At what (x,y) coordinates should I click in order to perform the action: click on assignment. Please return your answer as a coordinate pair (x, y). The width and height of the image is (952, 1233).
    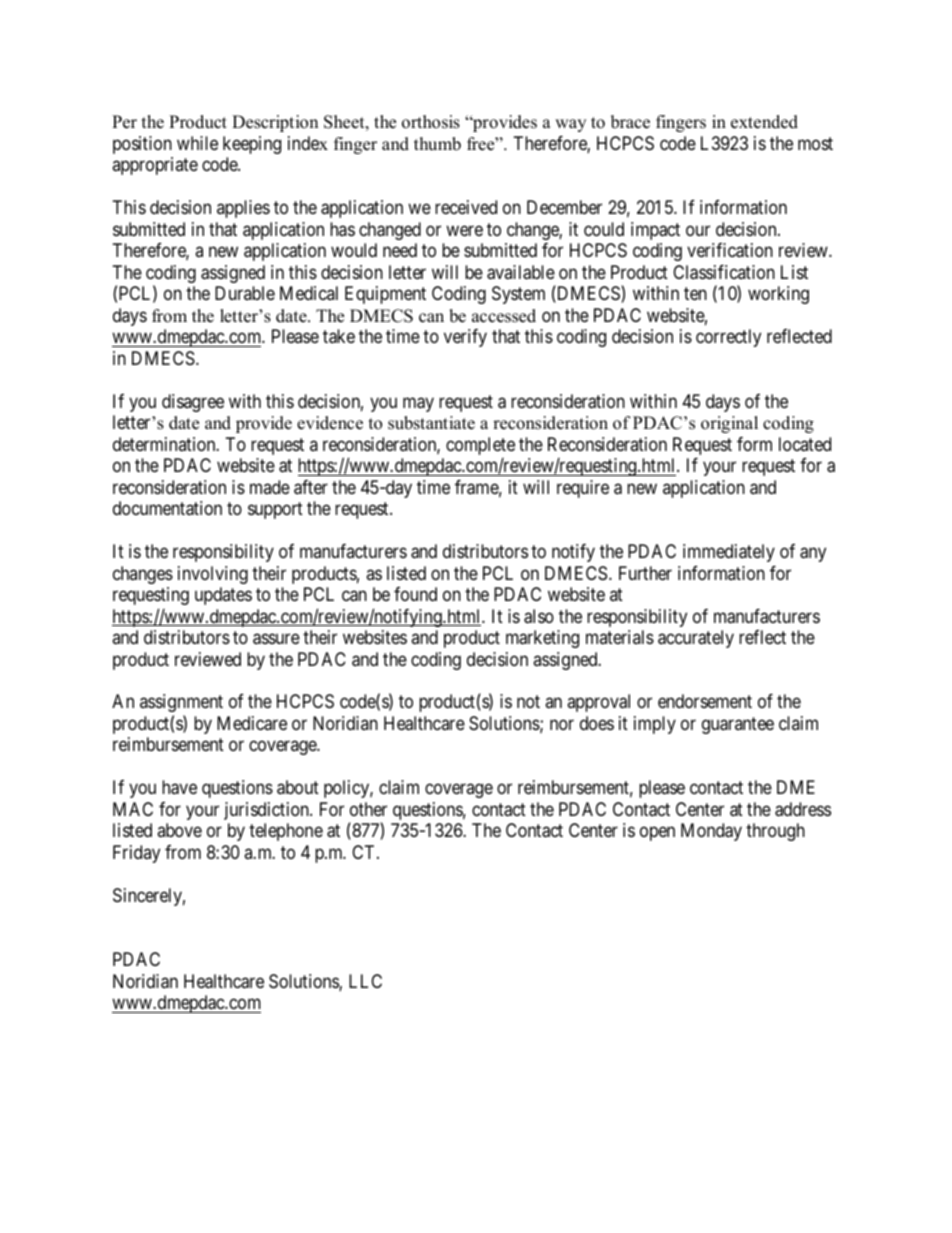
    Looking at the image, I should click on (181, 703).
